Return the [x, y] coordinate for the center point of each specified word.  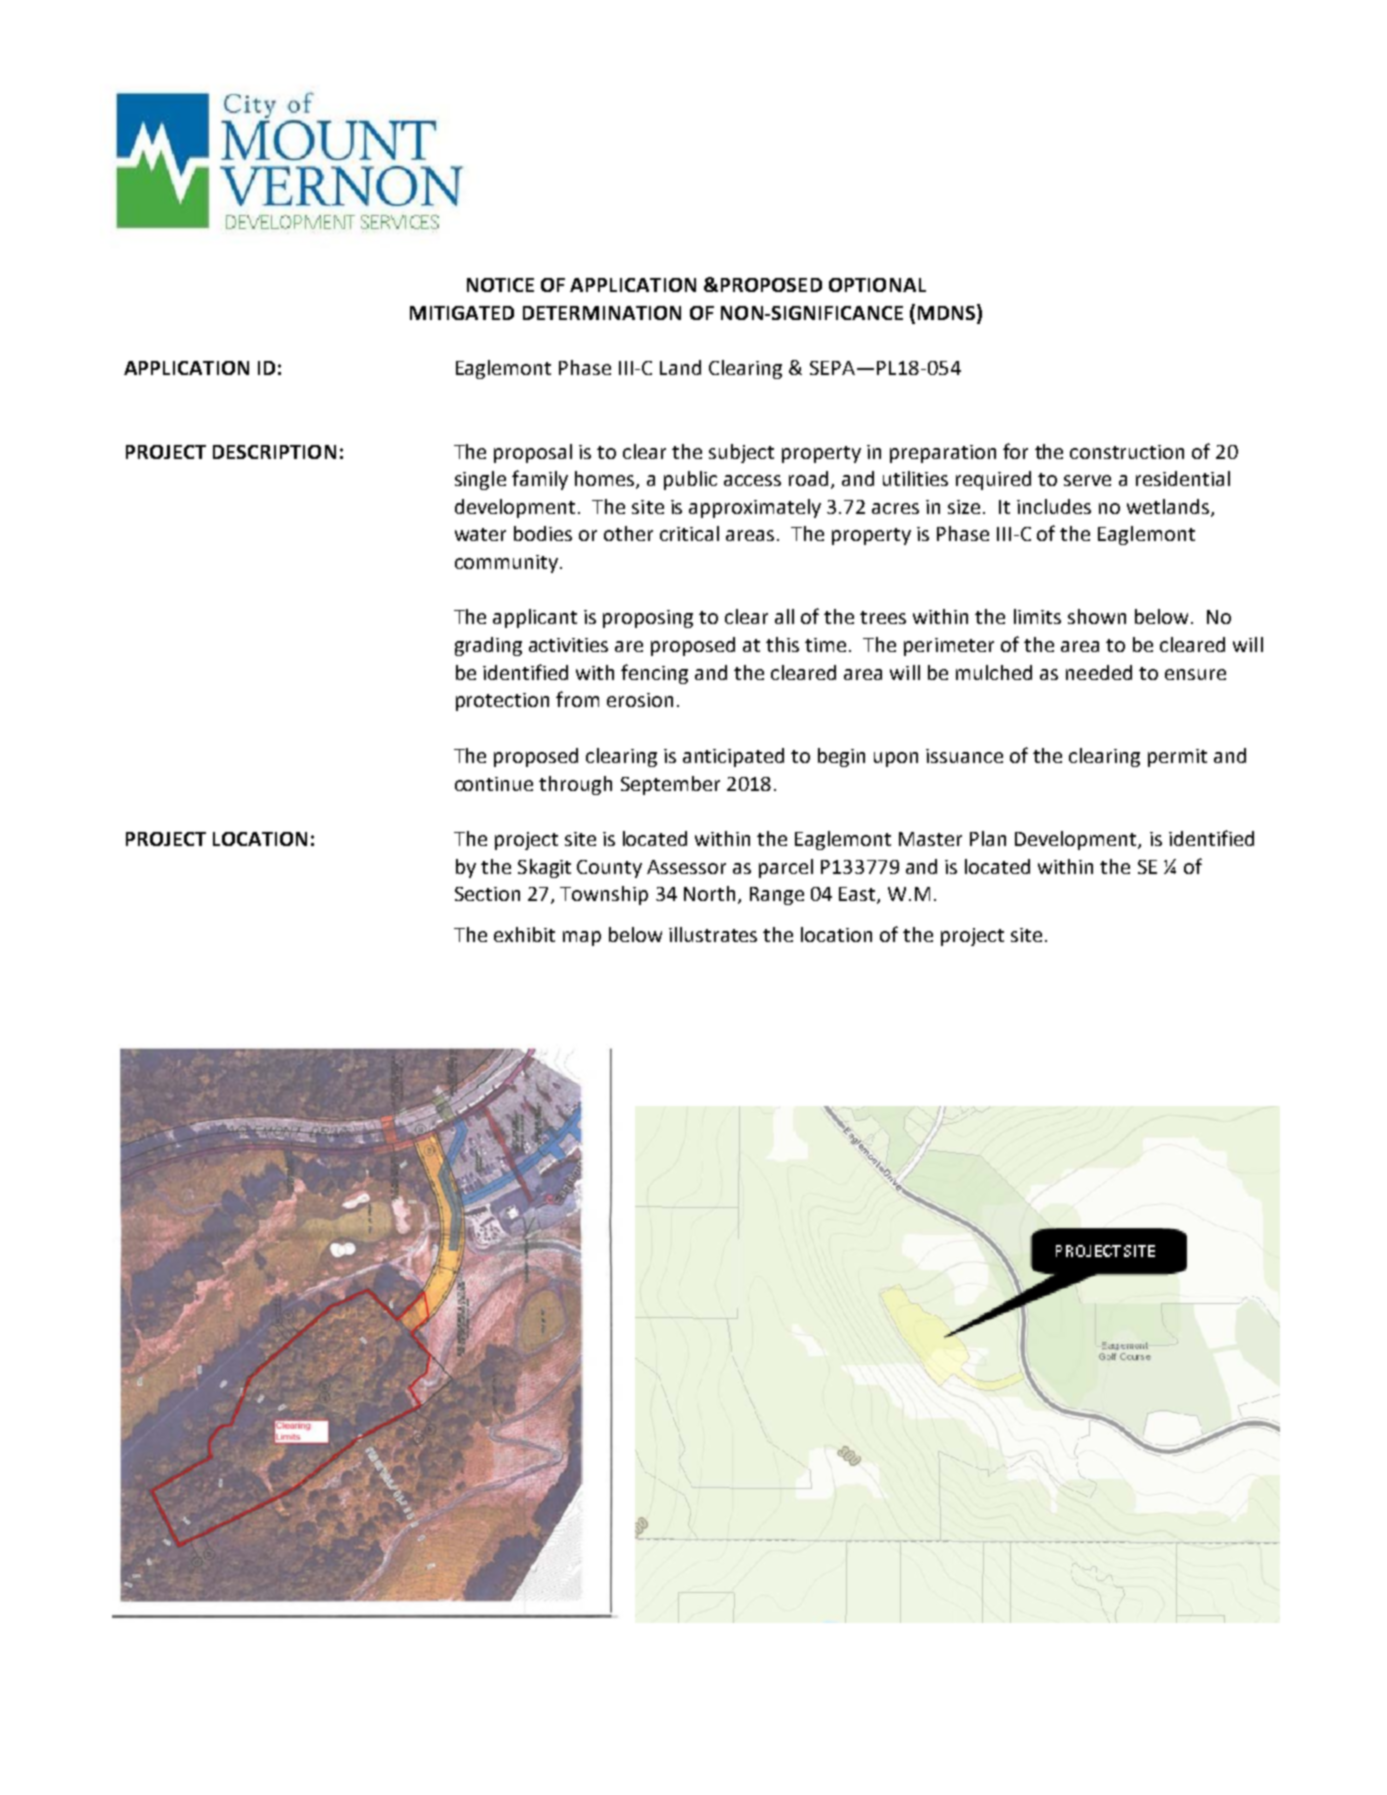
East [858, 895]
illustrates [713, 934]
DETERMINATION [602, 313]
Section [487, 894]
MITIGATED [462, 313]
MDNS [948, 313]
